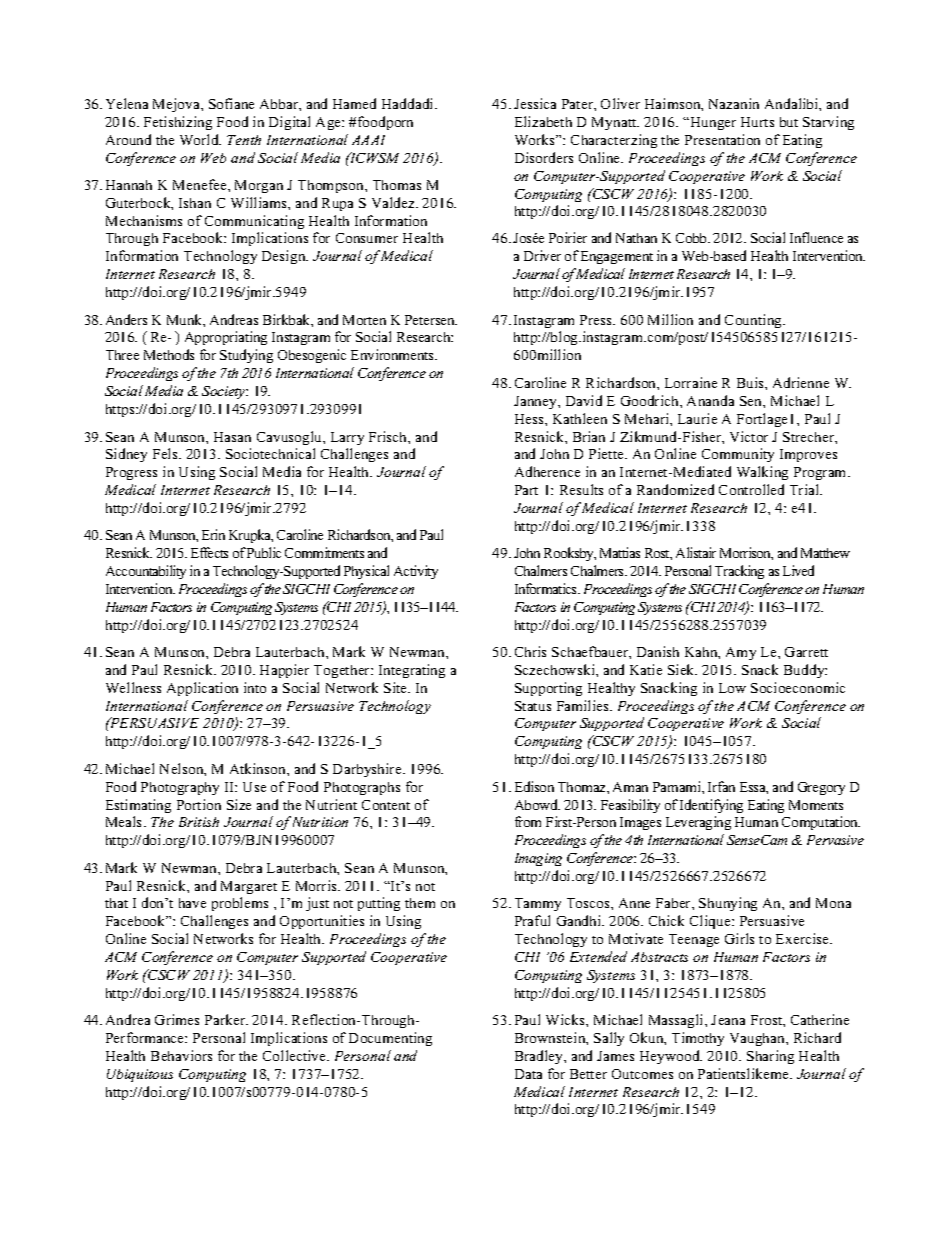  I want to click on from, so click(528, 821).
